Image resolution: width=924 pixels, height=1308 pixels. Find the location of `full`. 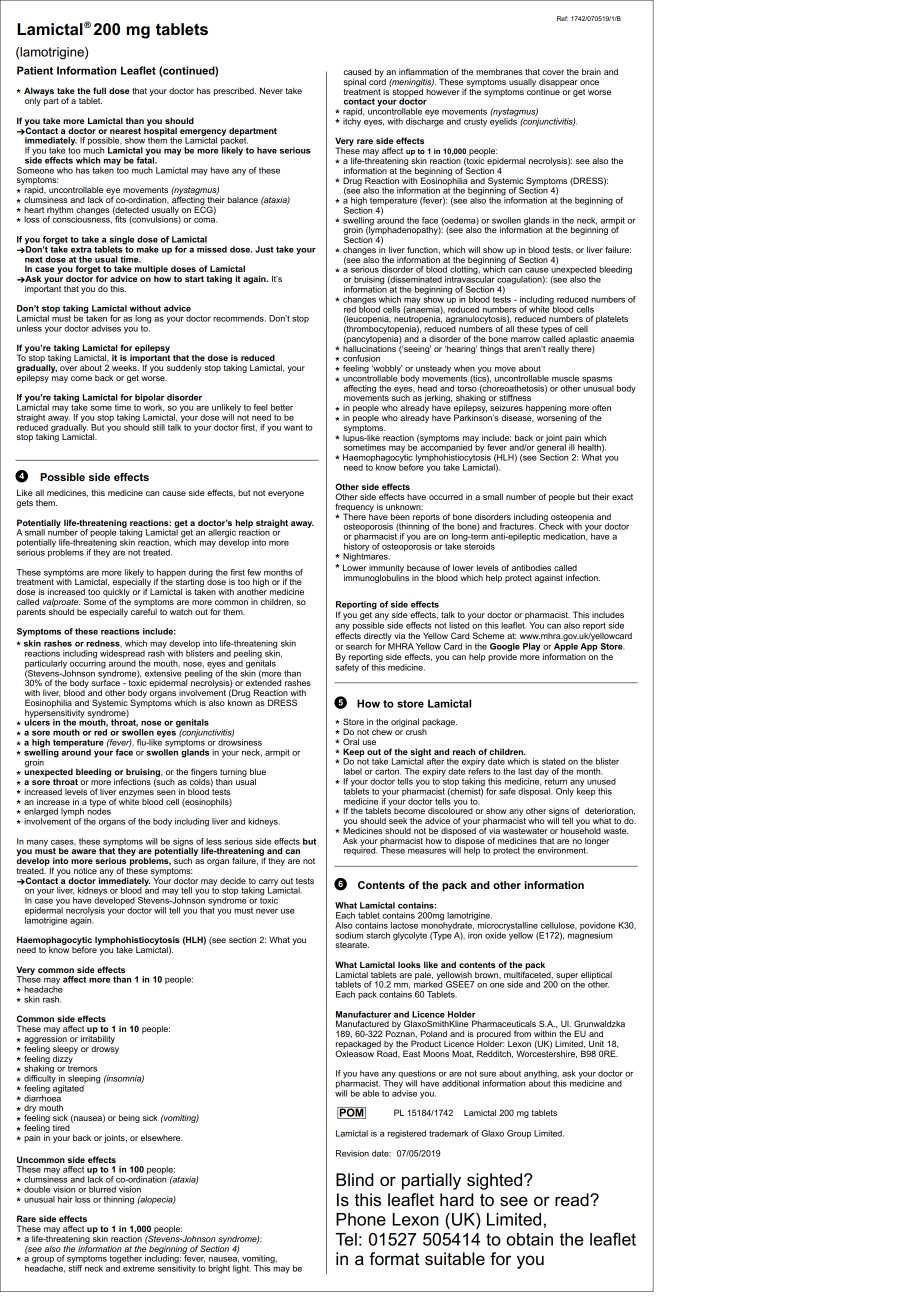

full is located at coordinates (99, 90).
